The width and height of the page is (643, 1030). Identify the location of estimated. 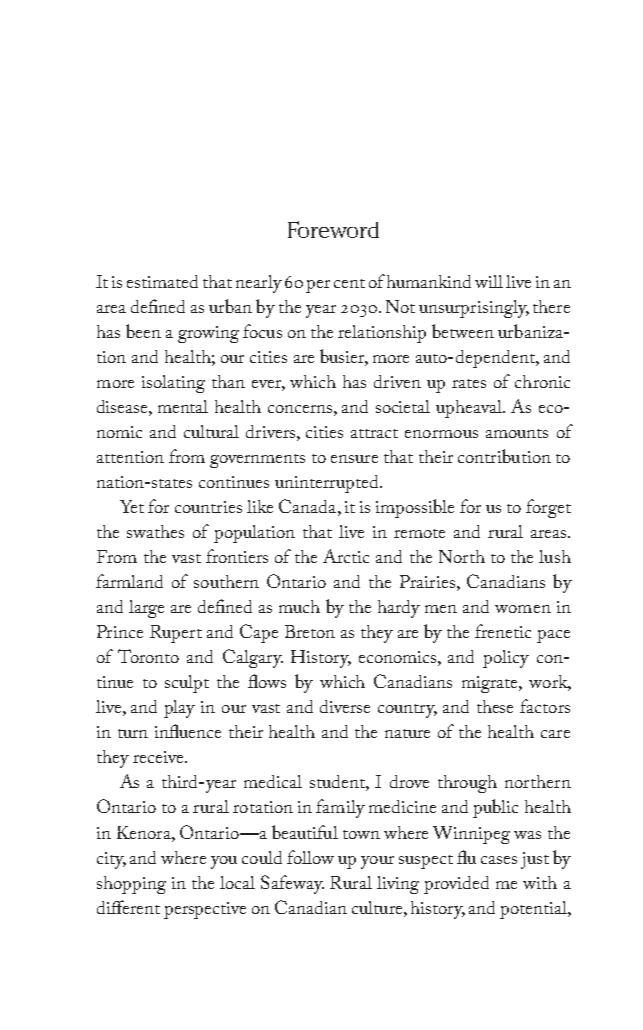
(162, 281).
